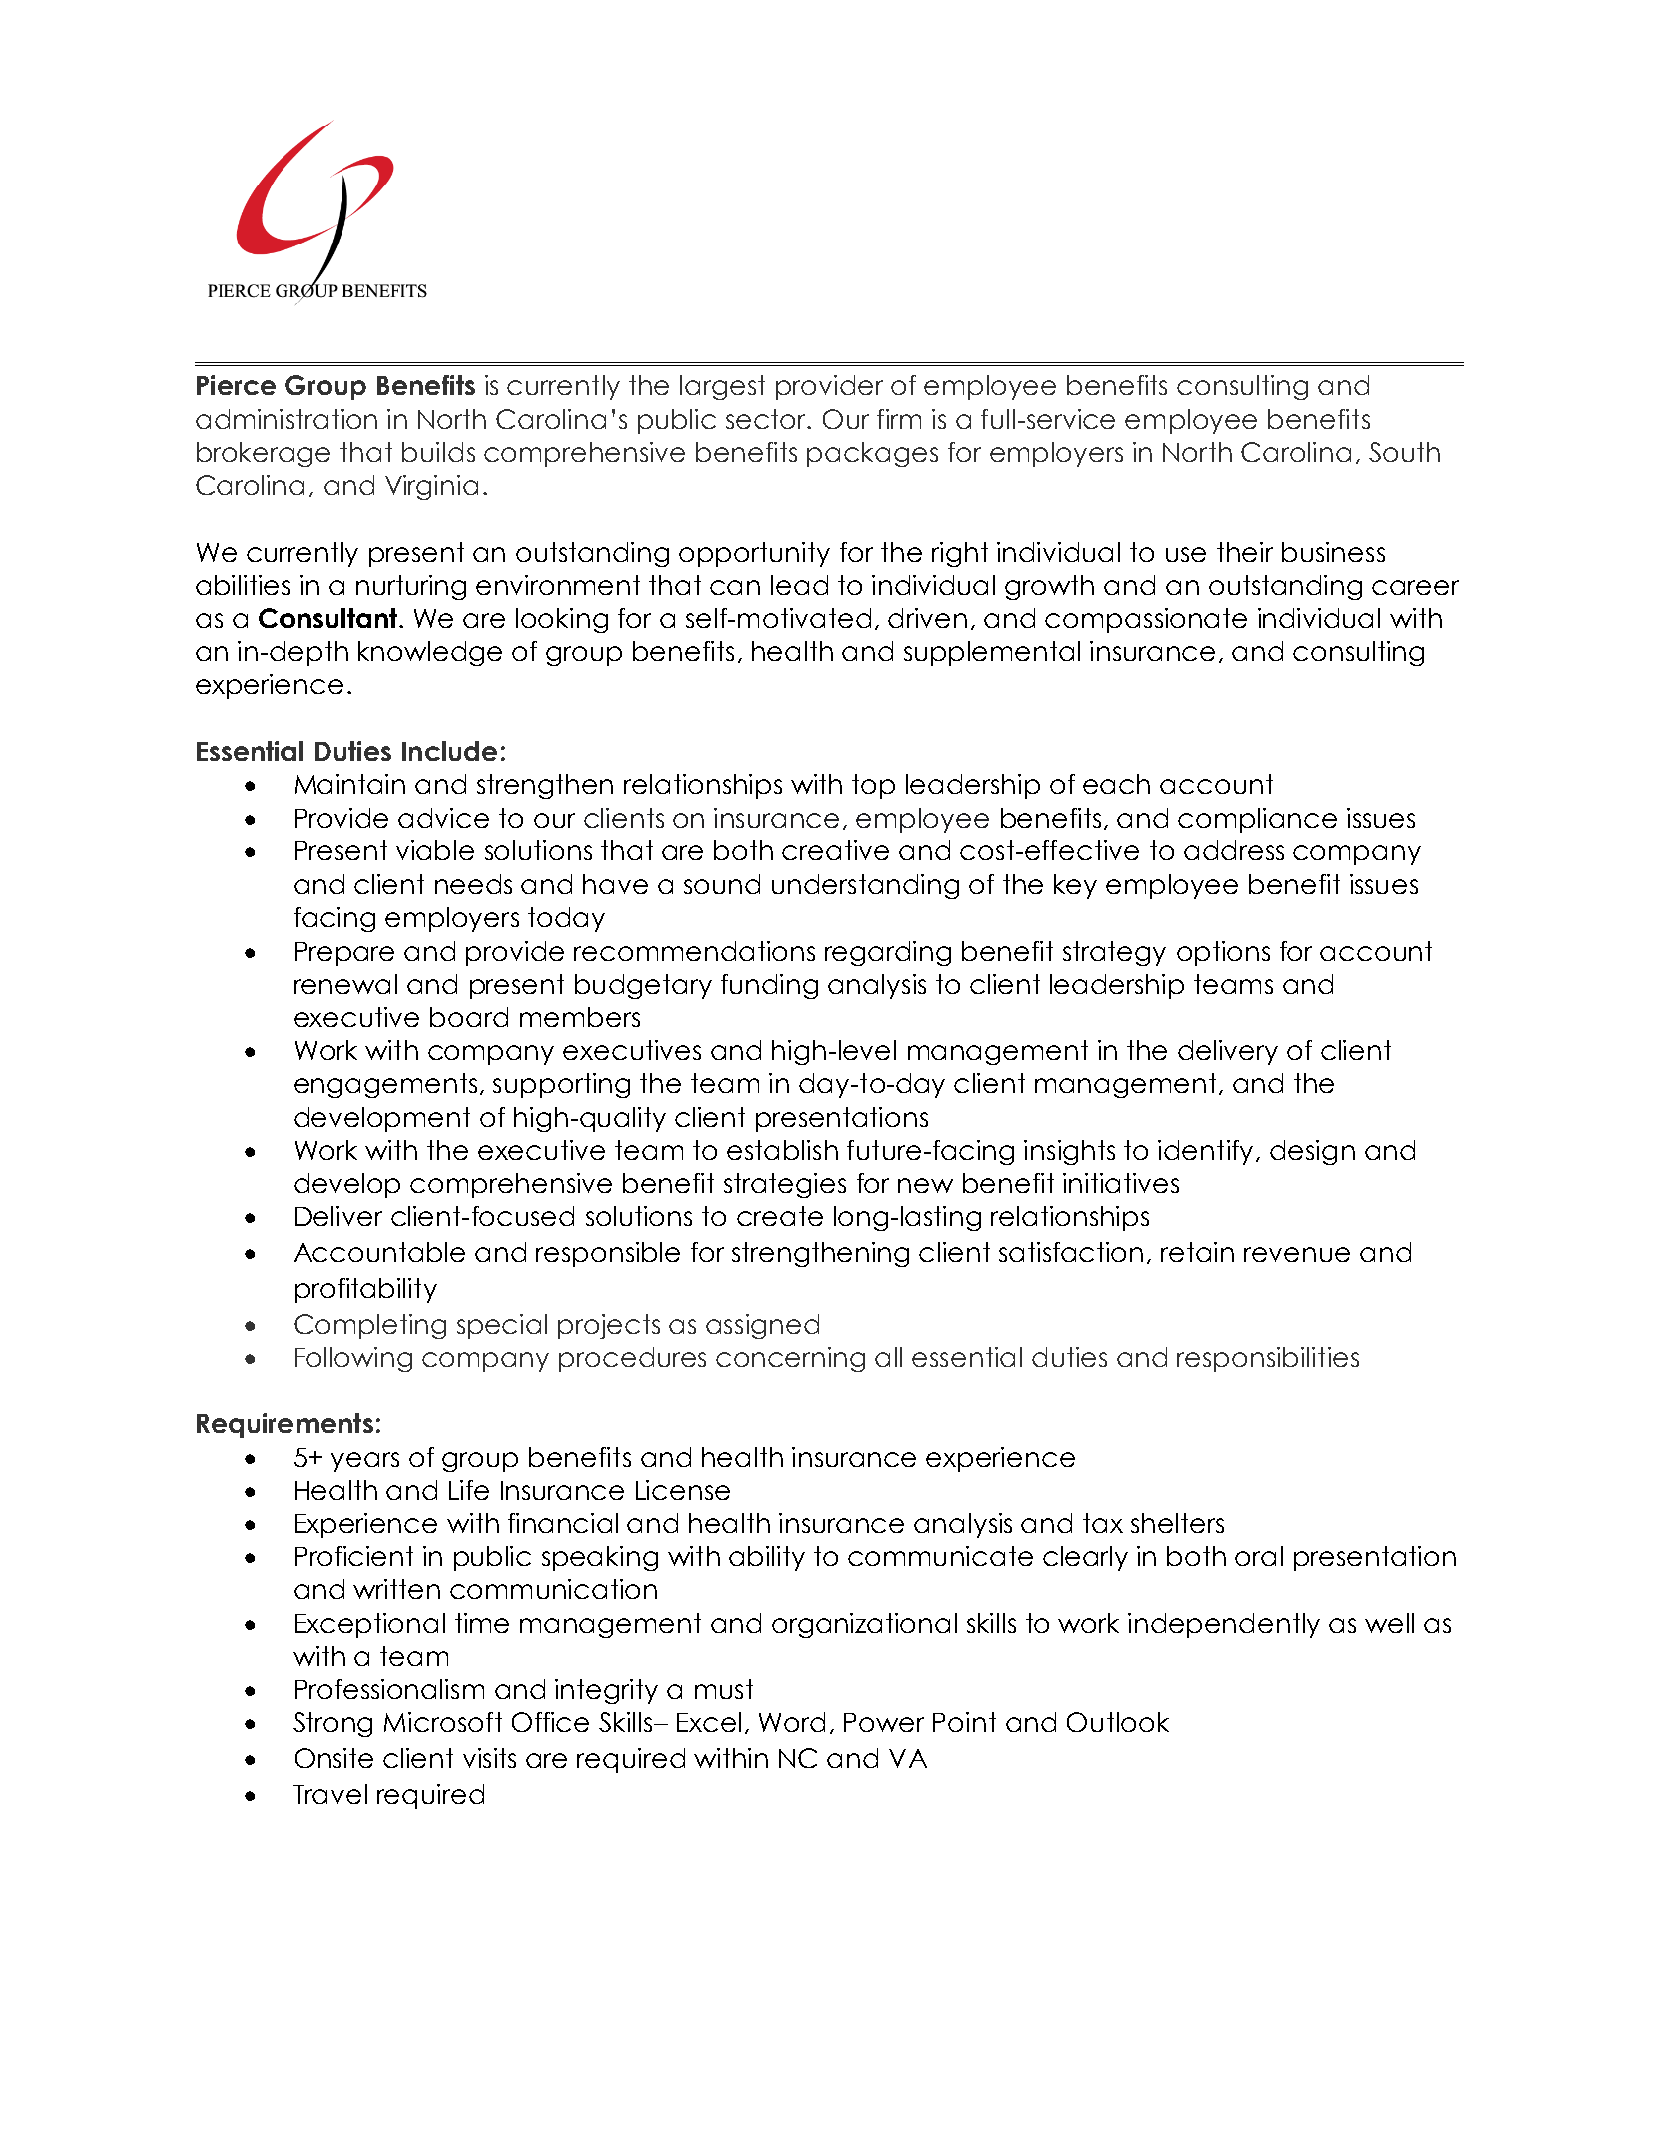 Image resolution: width=1658 pixels, height=2146 pixels. Describe the element at coordinates (1234, 850) in the screenshot. I see `address` at that location.
